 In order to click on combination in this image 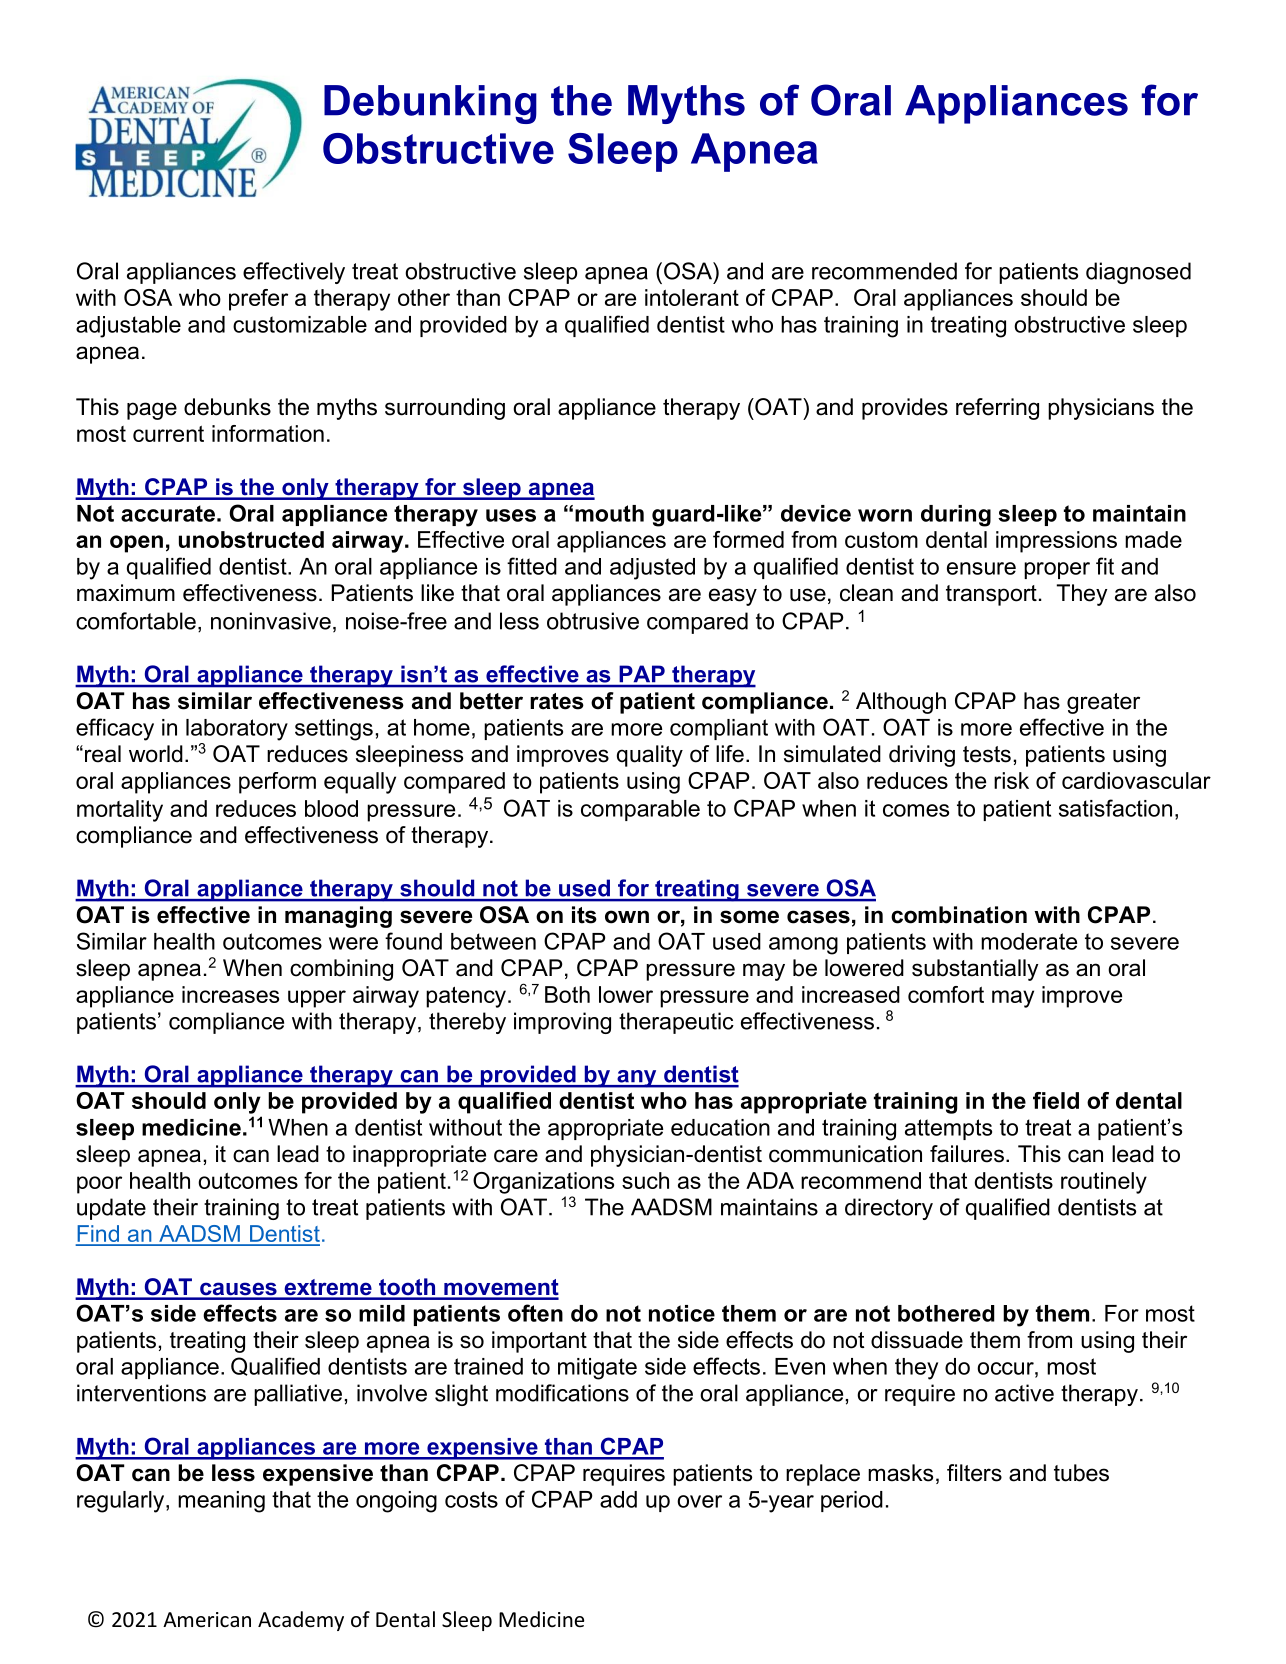, I will do `click(959, 915)`.
